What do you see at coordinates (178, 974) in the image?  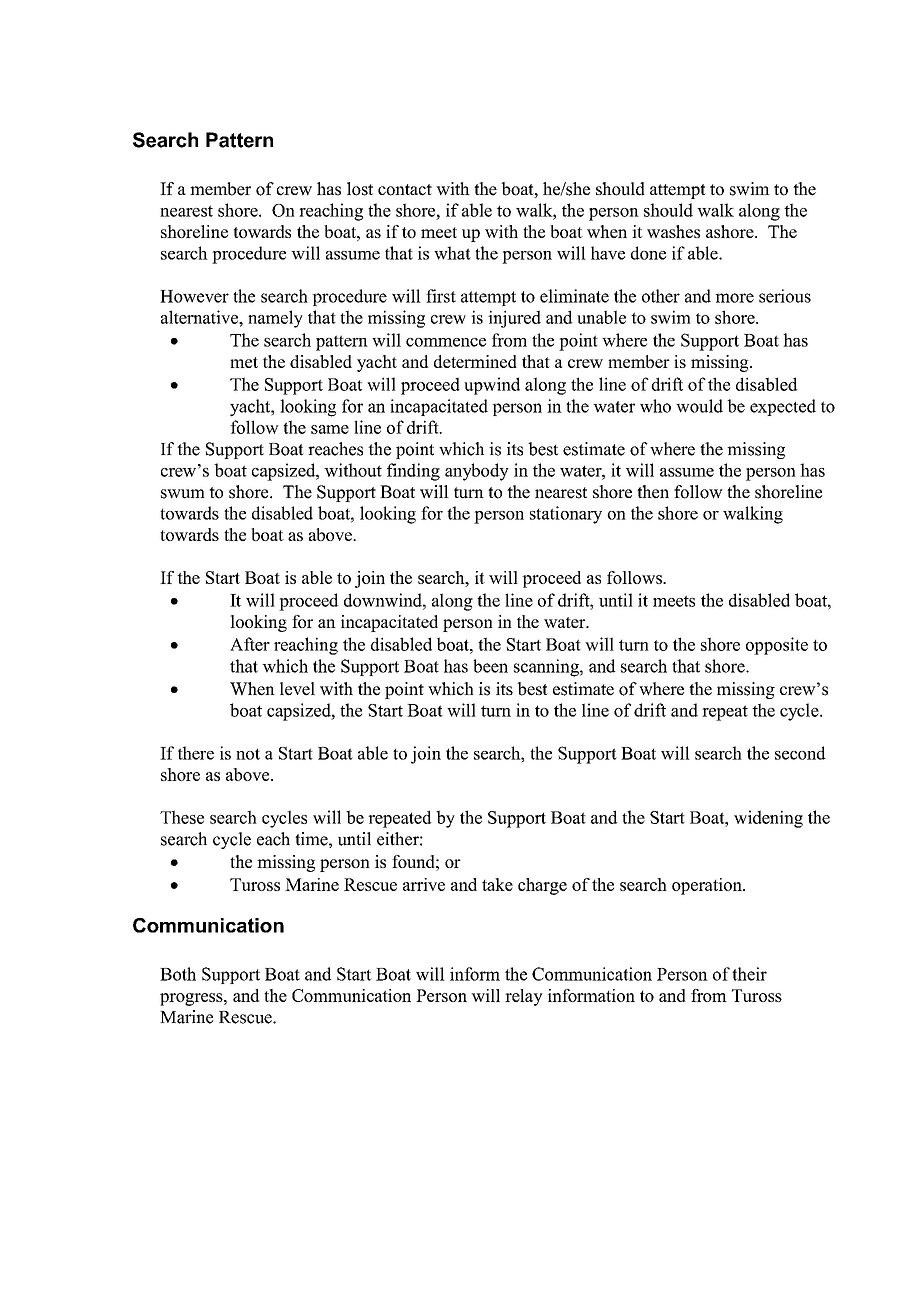 I see `Both` at bounding box center [178, 974].
